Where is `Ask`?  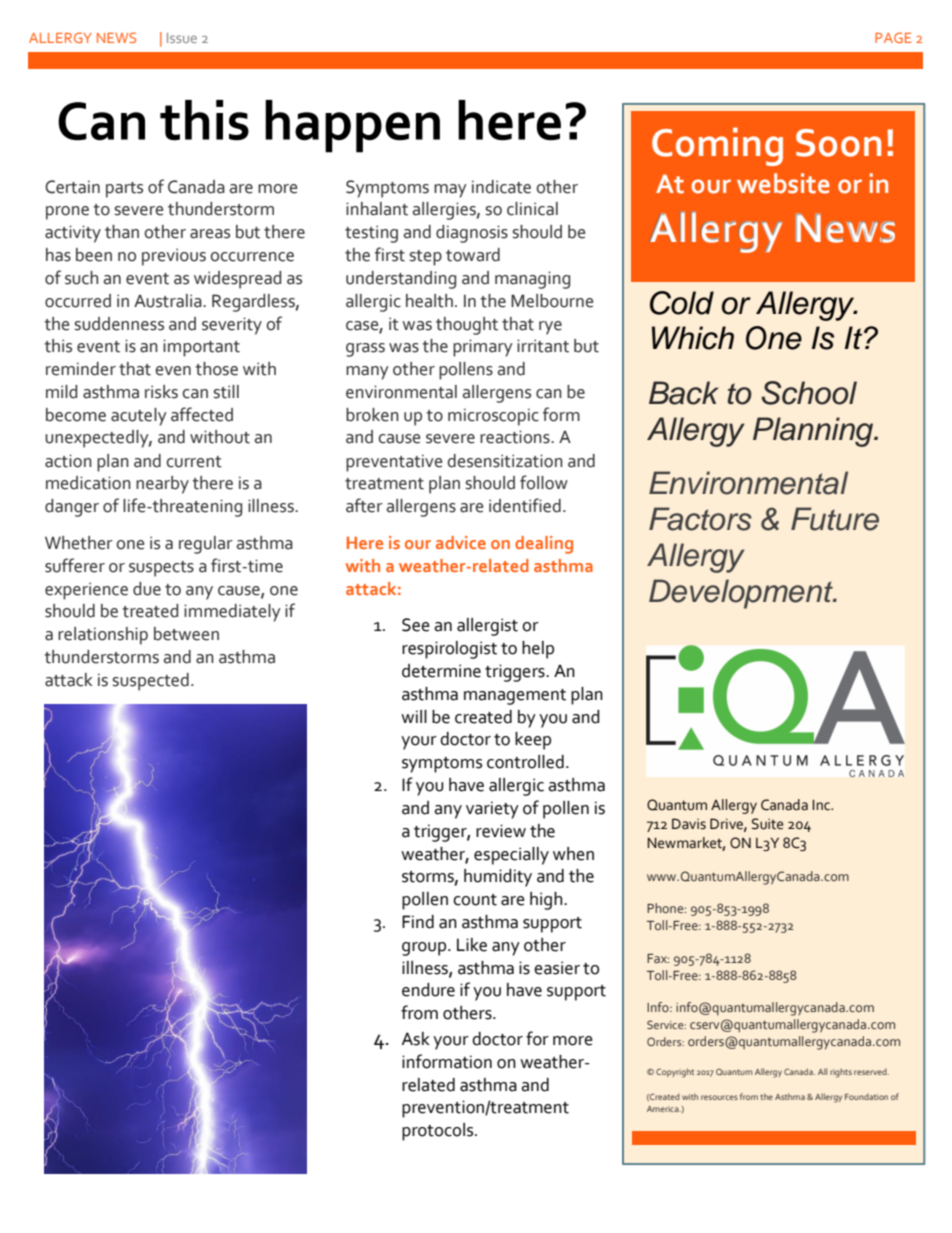 Ask is located at coordinates (416, 1039).
